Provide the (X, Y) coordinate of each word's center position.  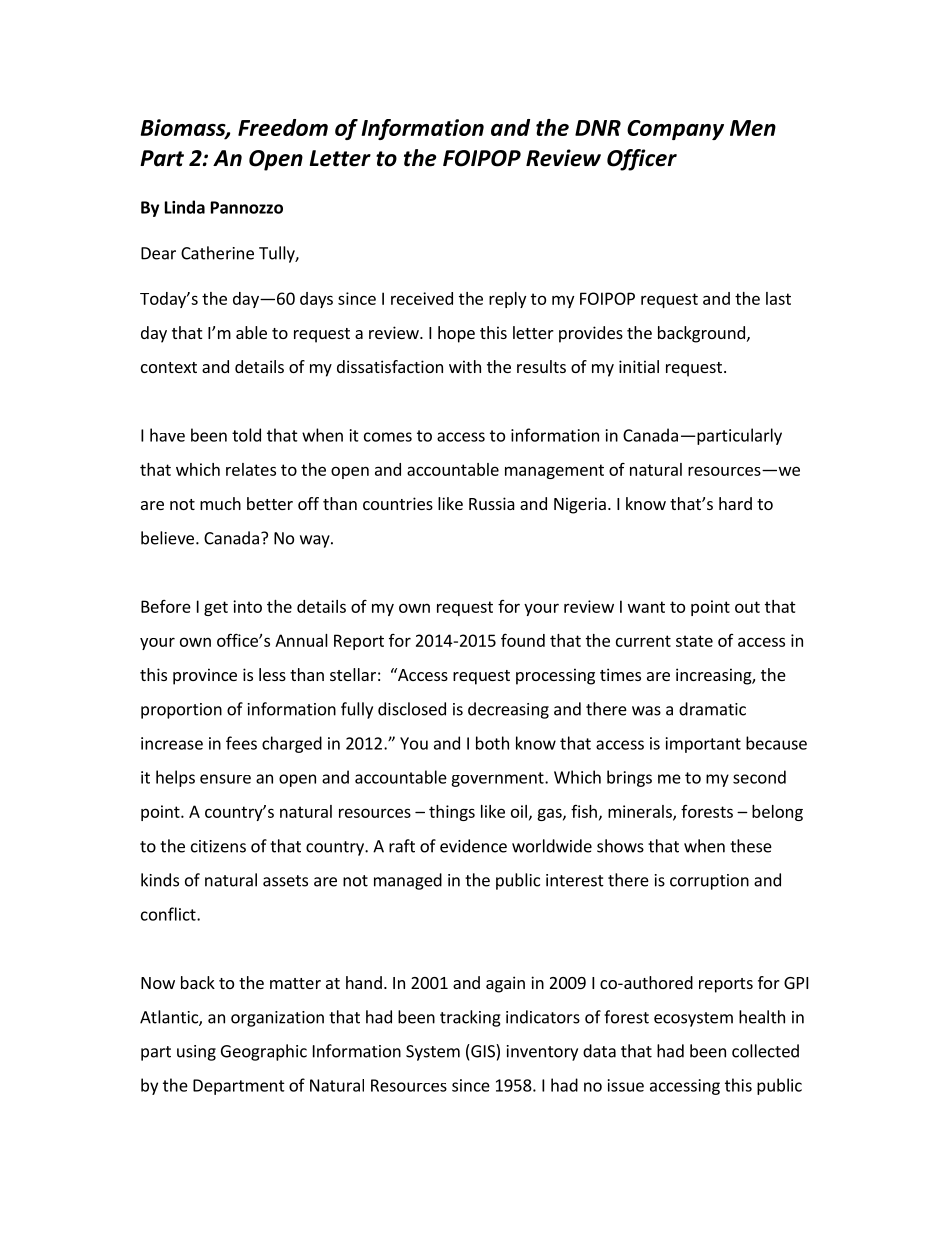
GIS (483, 1051)
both (492, 743)
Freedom (283, 127)
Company (675, 130)
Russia (492, 503)
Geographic (264, 1052)
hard (735, 503)
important (703, 745)
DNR (598, 128)
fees (241, 743)
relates (251, 469)
